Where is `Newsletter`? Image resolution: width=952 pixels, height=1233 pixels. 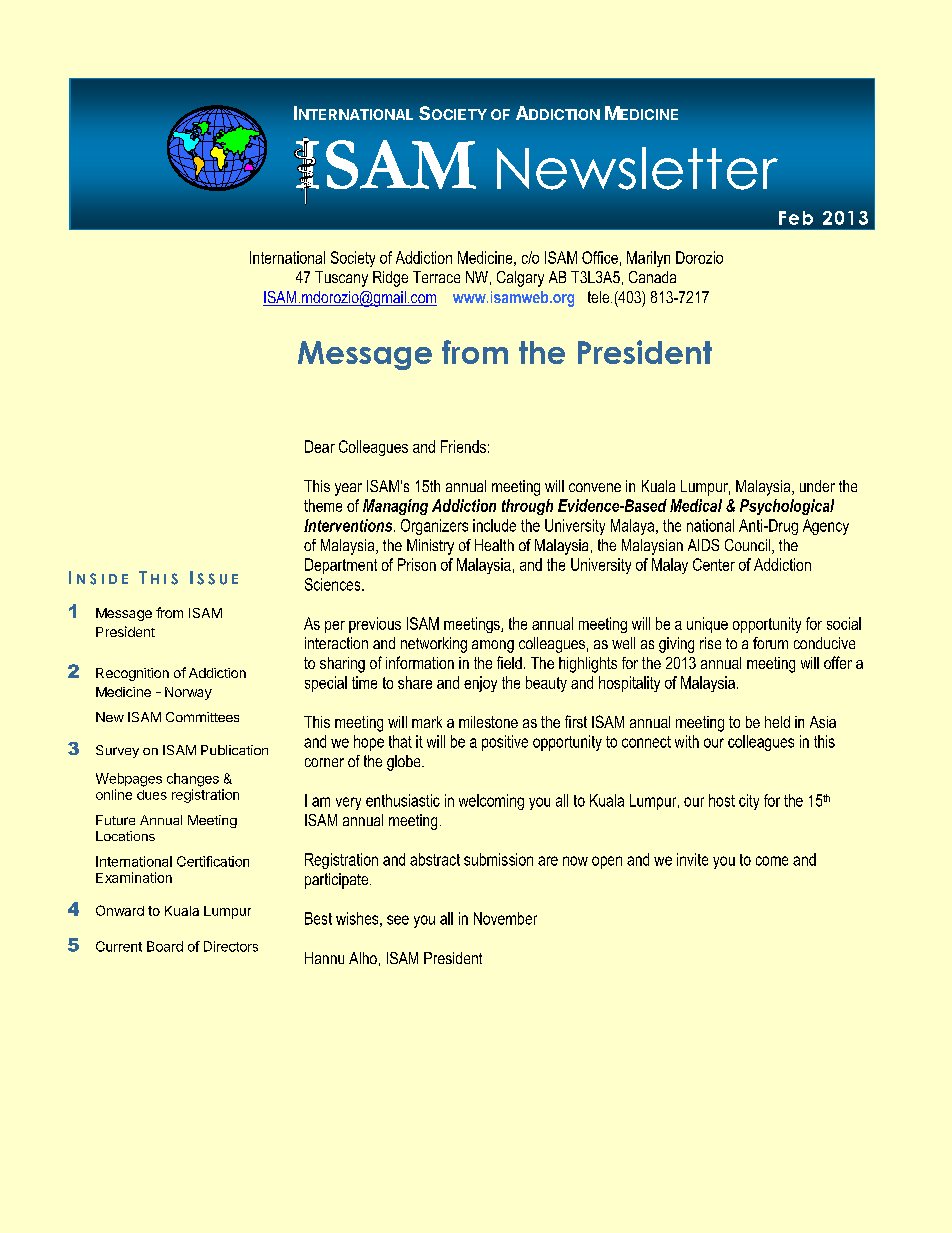 Newsletter is located at coordinates (637, 168).
